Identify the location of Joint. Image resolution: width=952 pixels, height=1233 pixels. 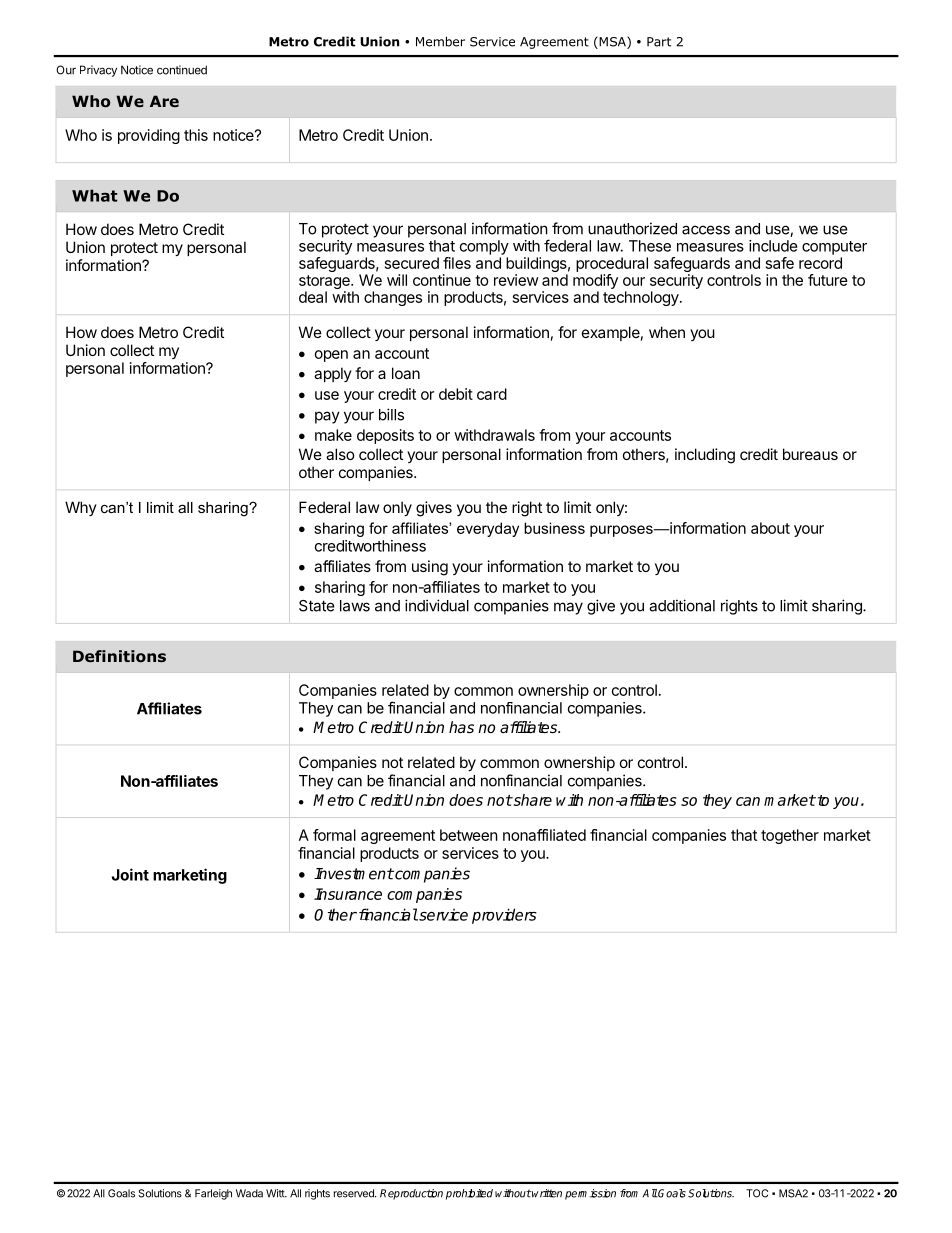
(130, 874).
